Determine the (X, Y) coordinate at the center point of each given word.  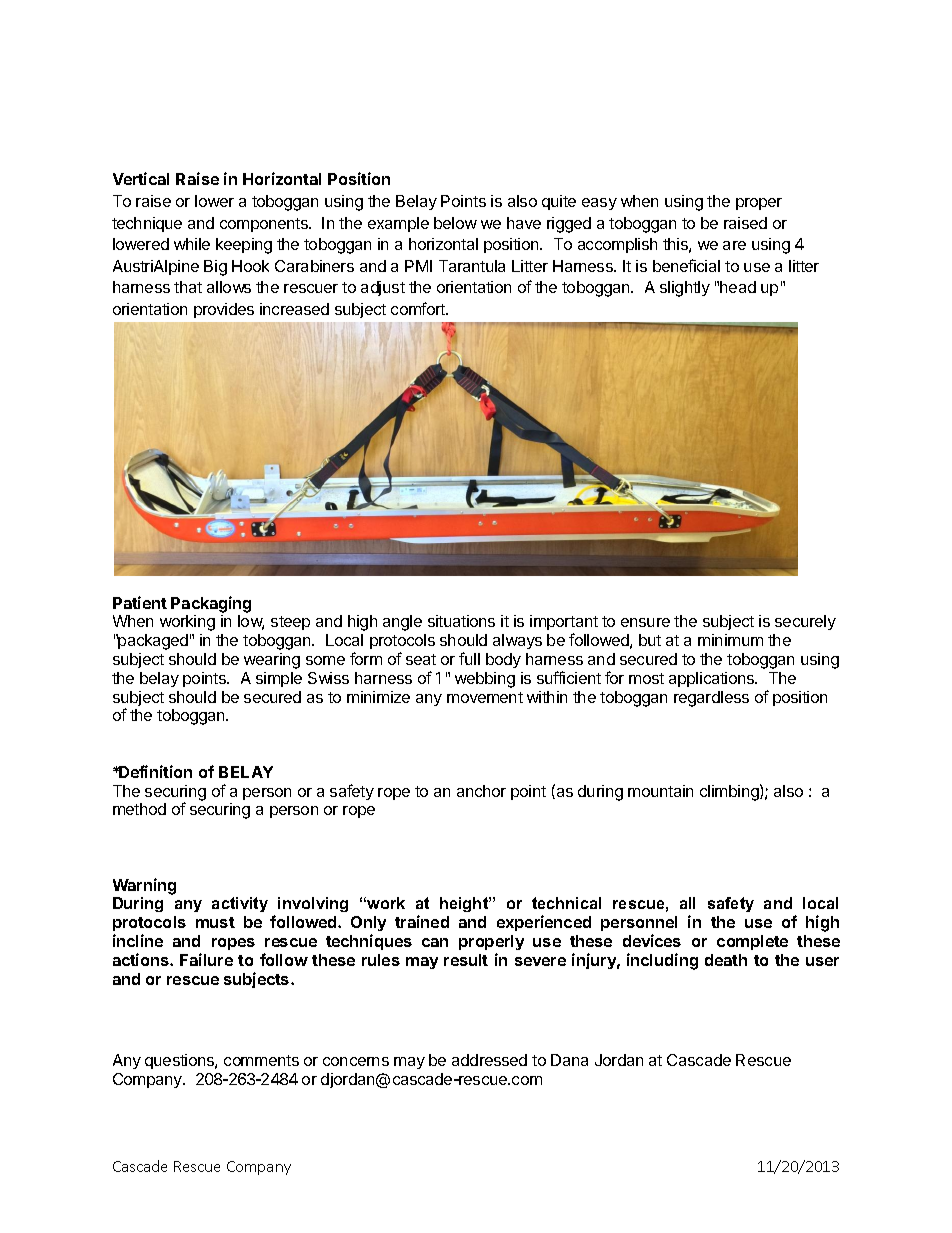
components (265, 225)
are (734, 245)
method (139, 809)
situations (461, 621)
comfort (419, 308)
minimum (730, 640)
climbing (730, 792)
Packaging (211, 604)
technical (566, 903)
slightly (685, 289)
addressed (489, 1060)
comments (261, 1060)
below (455, 223)
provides (224, 310)
